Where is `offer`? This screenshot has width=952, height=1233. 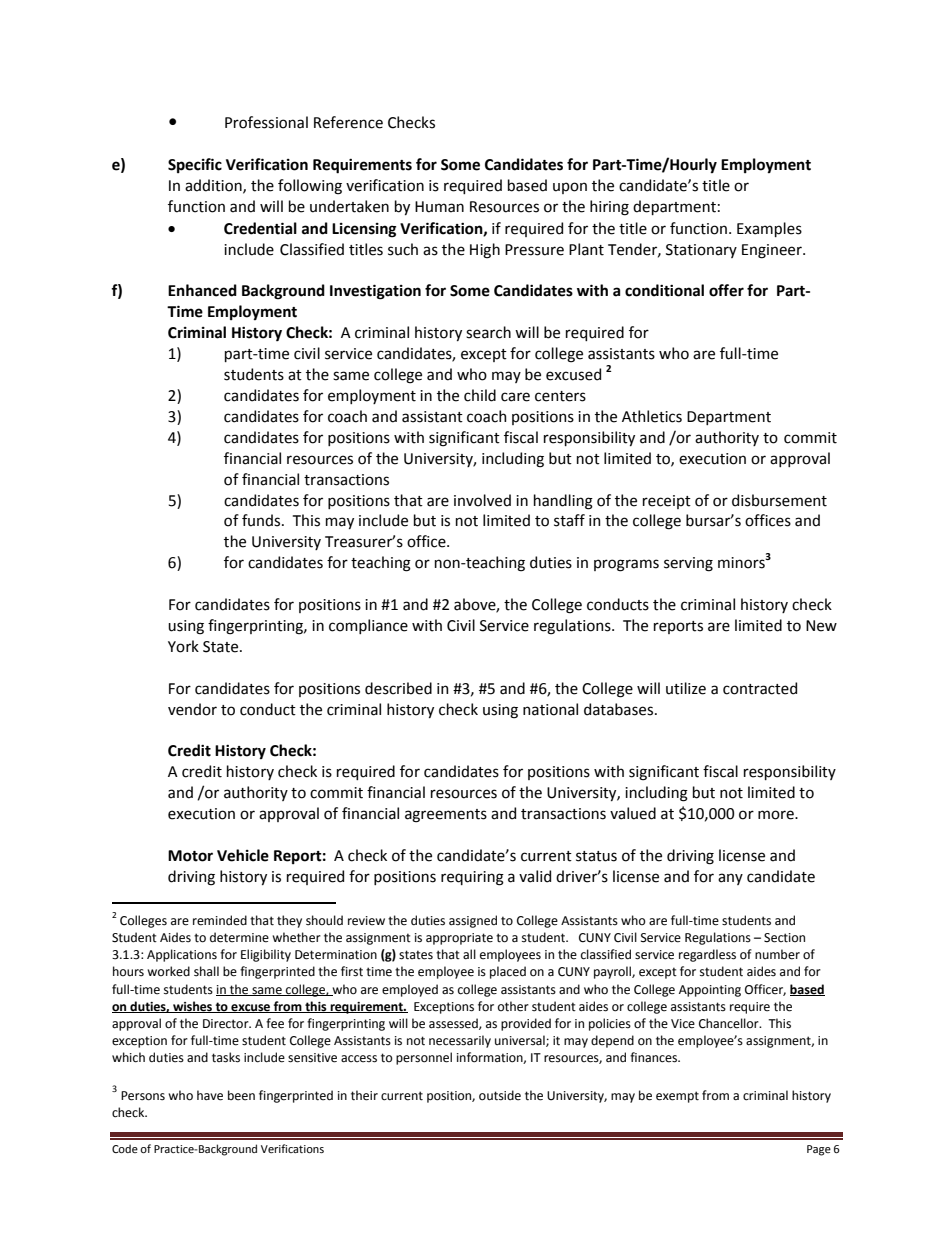 offer is located at coordinates (726, 290).
